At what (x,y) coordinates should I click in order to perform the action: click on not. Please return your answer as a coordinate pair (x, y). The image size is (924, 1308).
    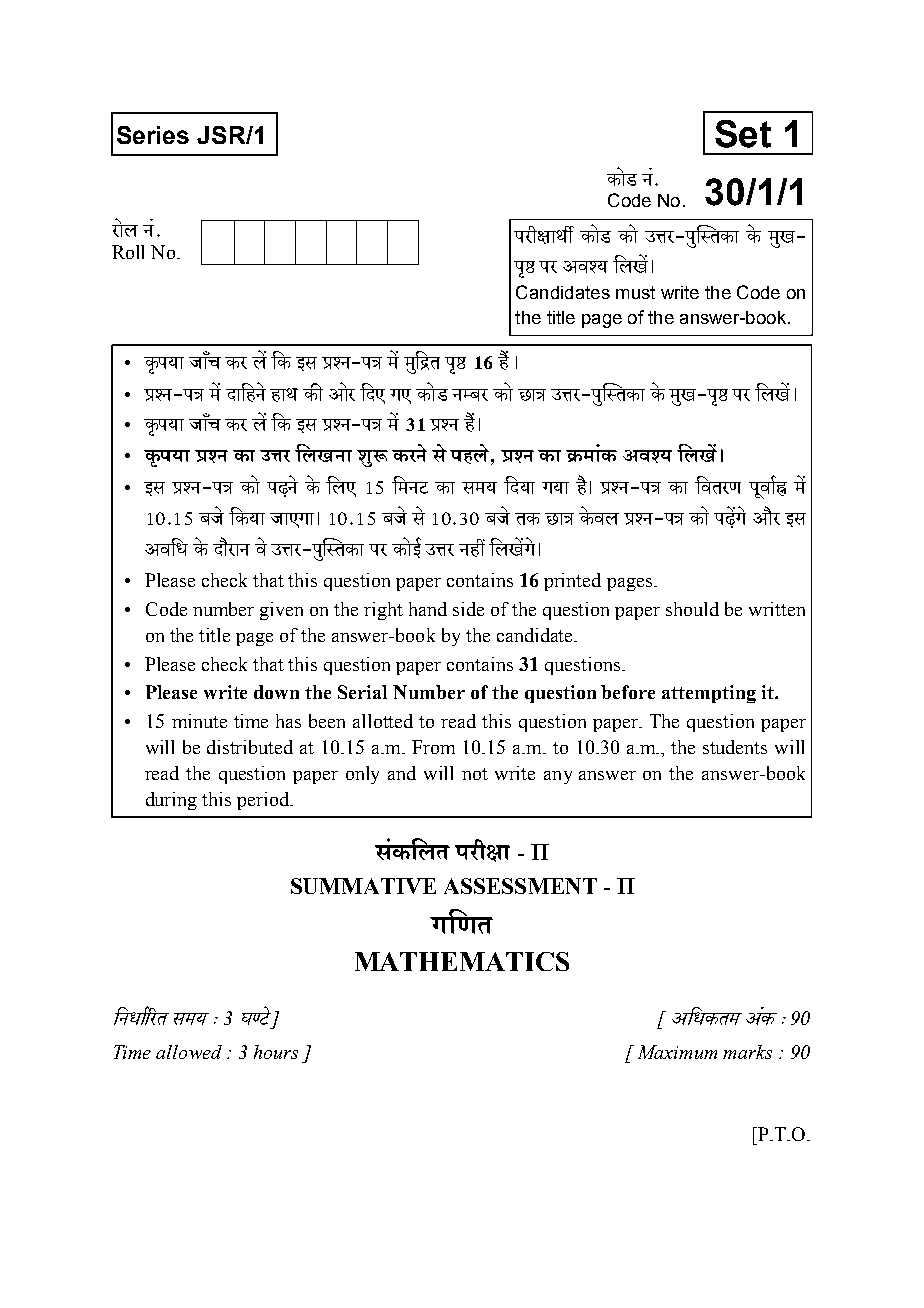
    Looking at the image, I should click on (475, 774).
